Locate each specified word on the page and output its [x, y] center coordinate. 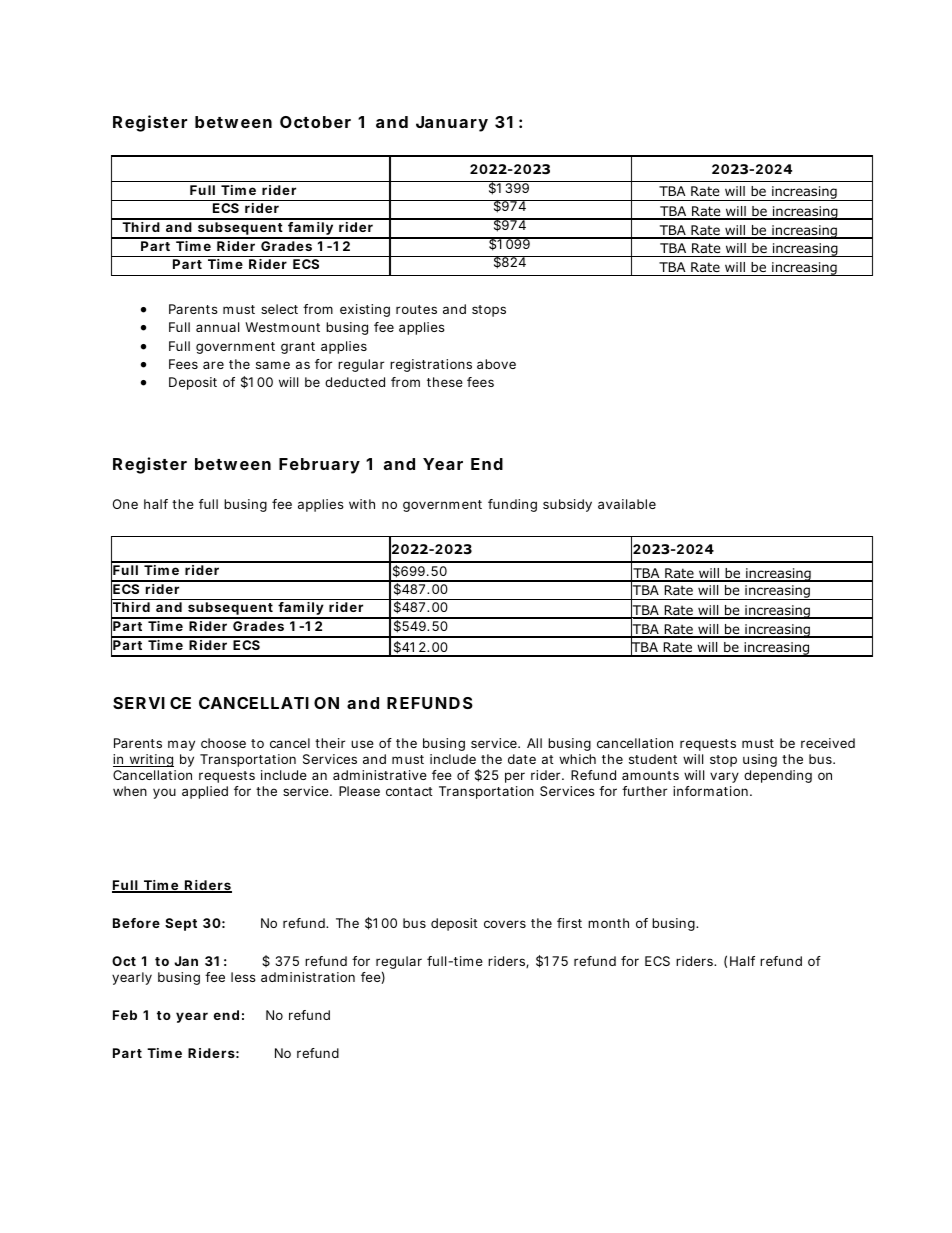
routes [416, 309]
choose [223, 743]
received [828, 743]
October [315, 122]
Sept [181, 924]
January [452, 124]
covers [505, 924]
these [445, 382]
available [627, 504]
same [273, 365]
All [534, 743]
